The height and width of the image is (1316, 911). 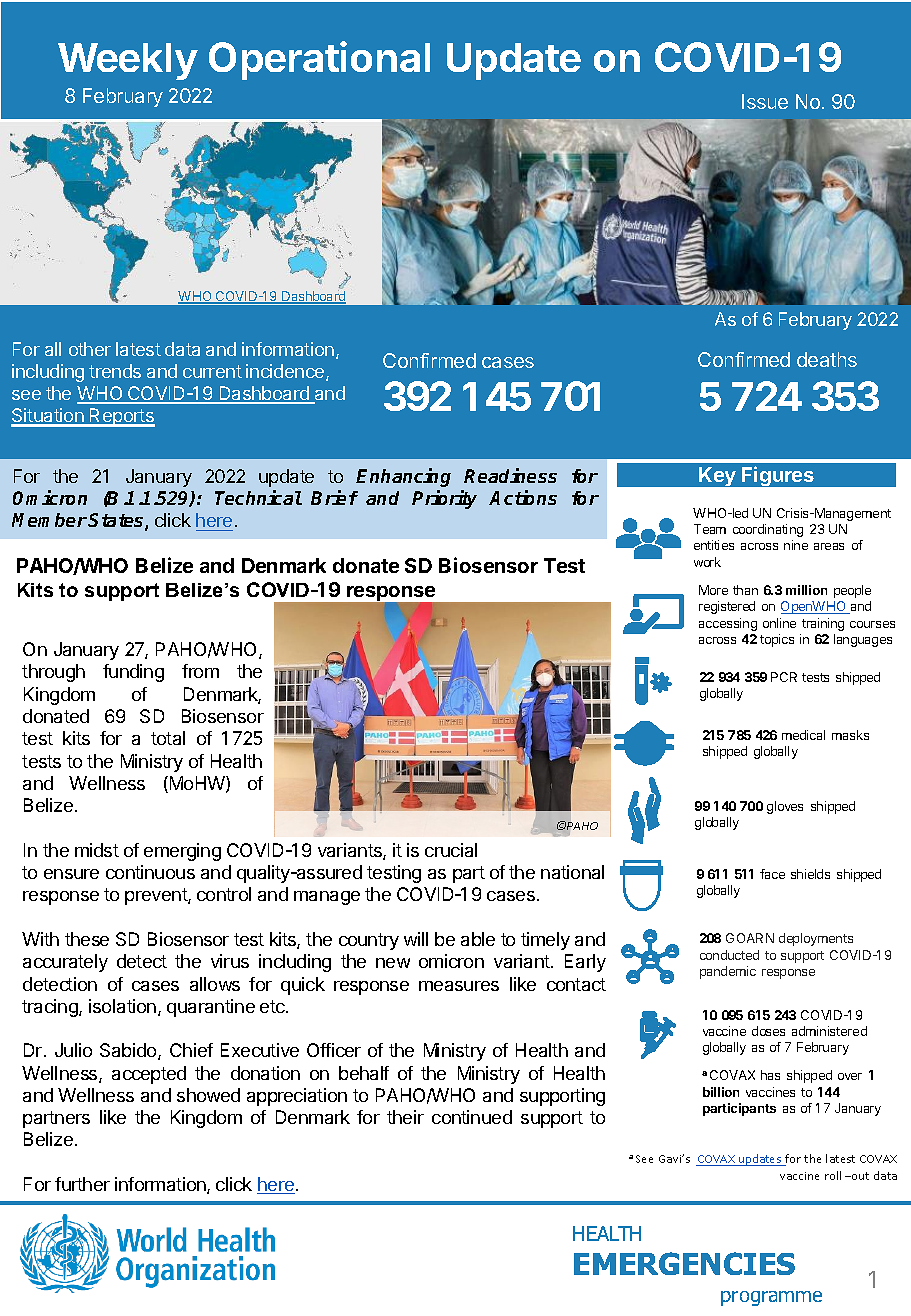 What do you see at coordinates (451, 850) in the image?
I see `crucial` at bounding box center [451, 850].
